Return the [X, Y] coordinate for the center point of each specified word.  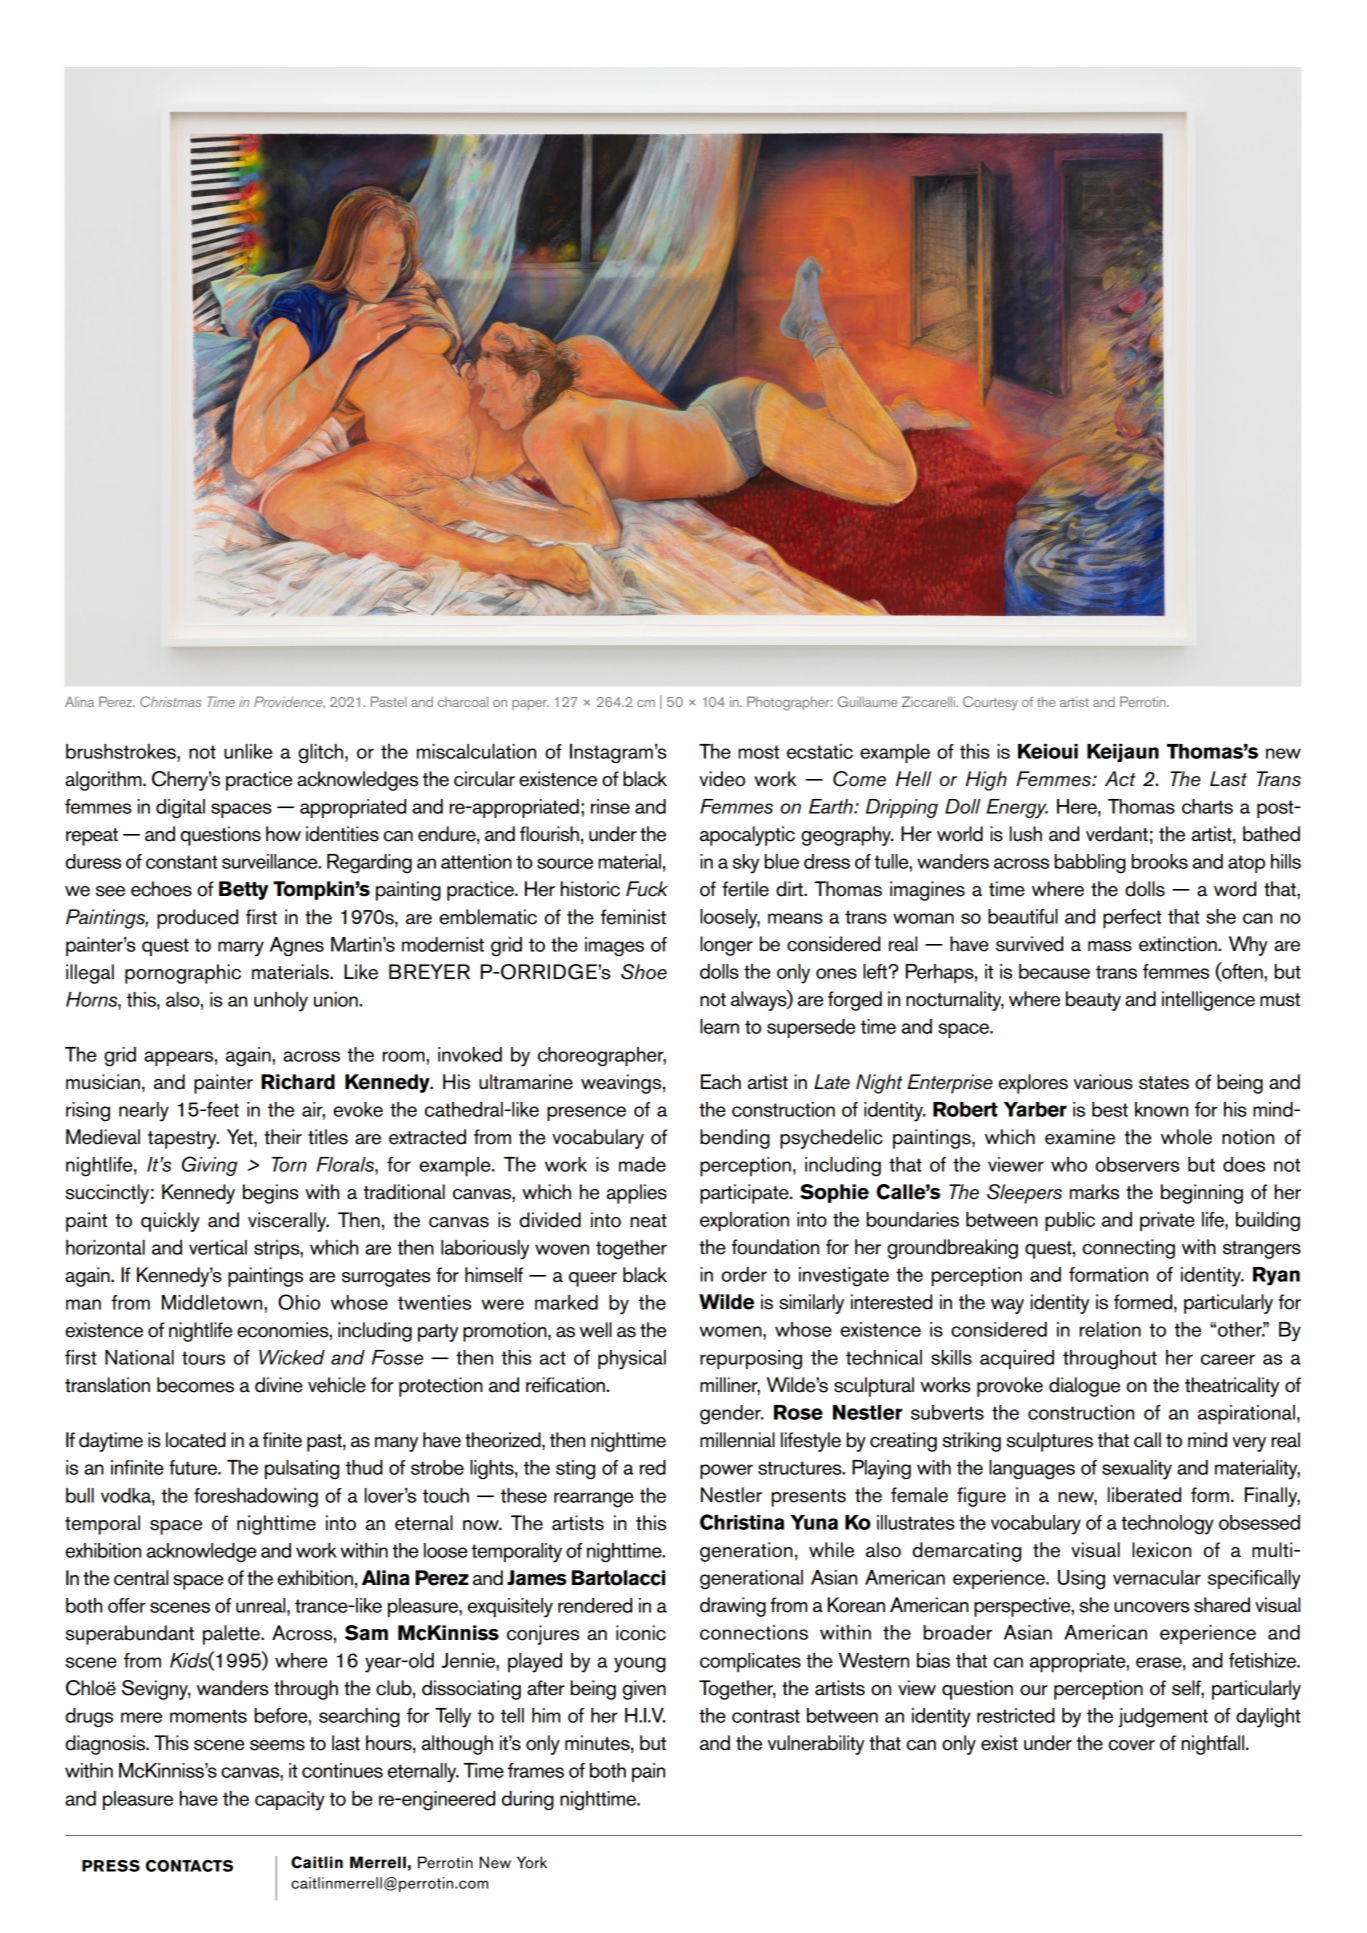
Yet [241, 1137]
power [726, 1471]
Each [721, 1082]
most [758, 752]
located [196, 1440]
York [532, 1862]
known [1161, 1109]
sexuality [1137, 1470]
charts [1207, 806]
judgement [1163, 1718]
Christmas [171, 701]
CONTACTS [189, 1865]
